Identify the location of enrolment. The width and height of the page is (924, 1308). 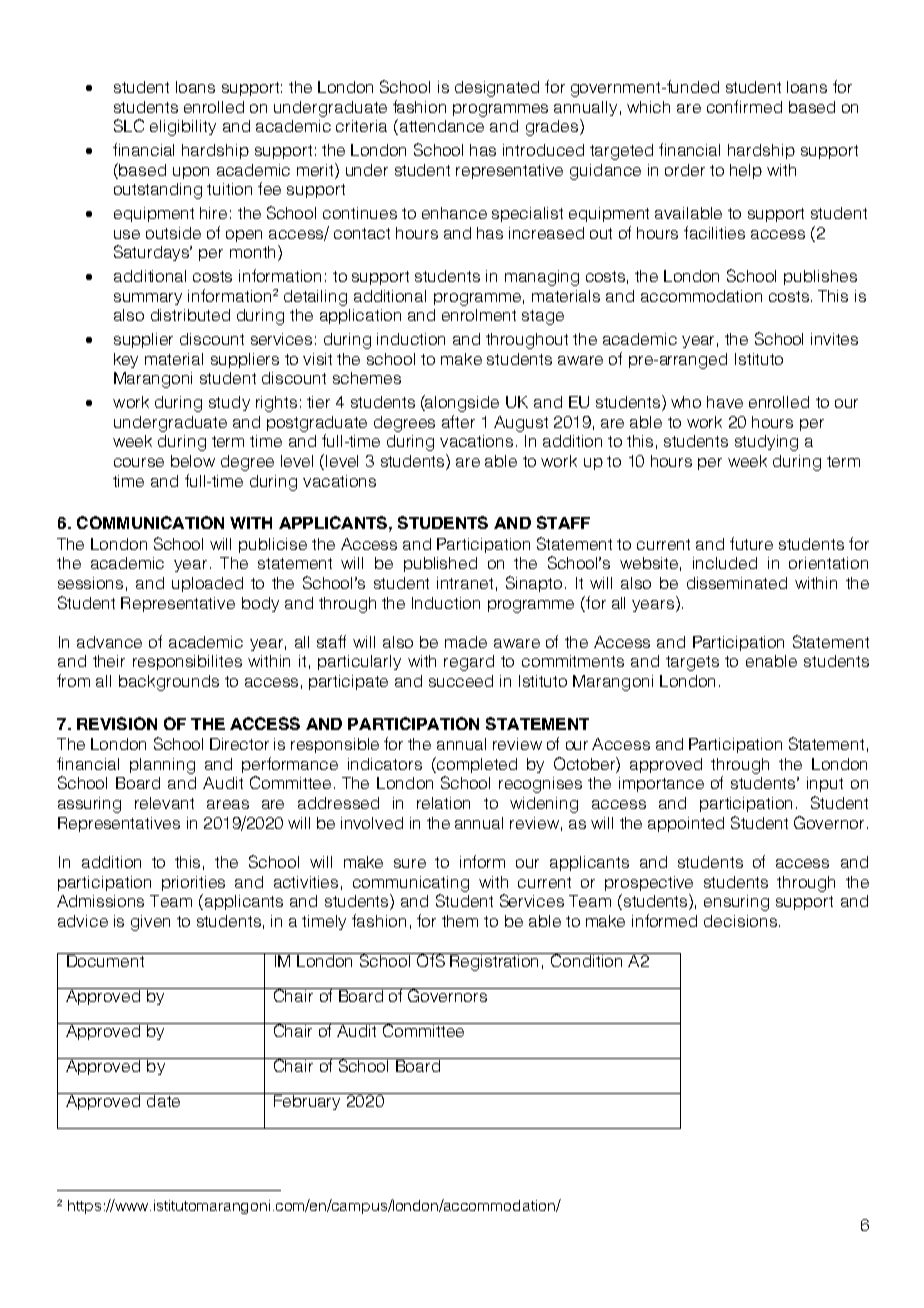
(479, 315).
